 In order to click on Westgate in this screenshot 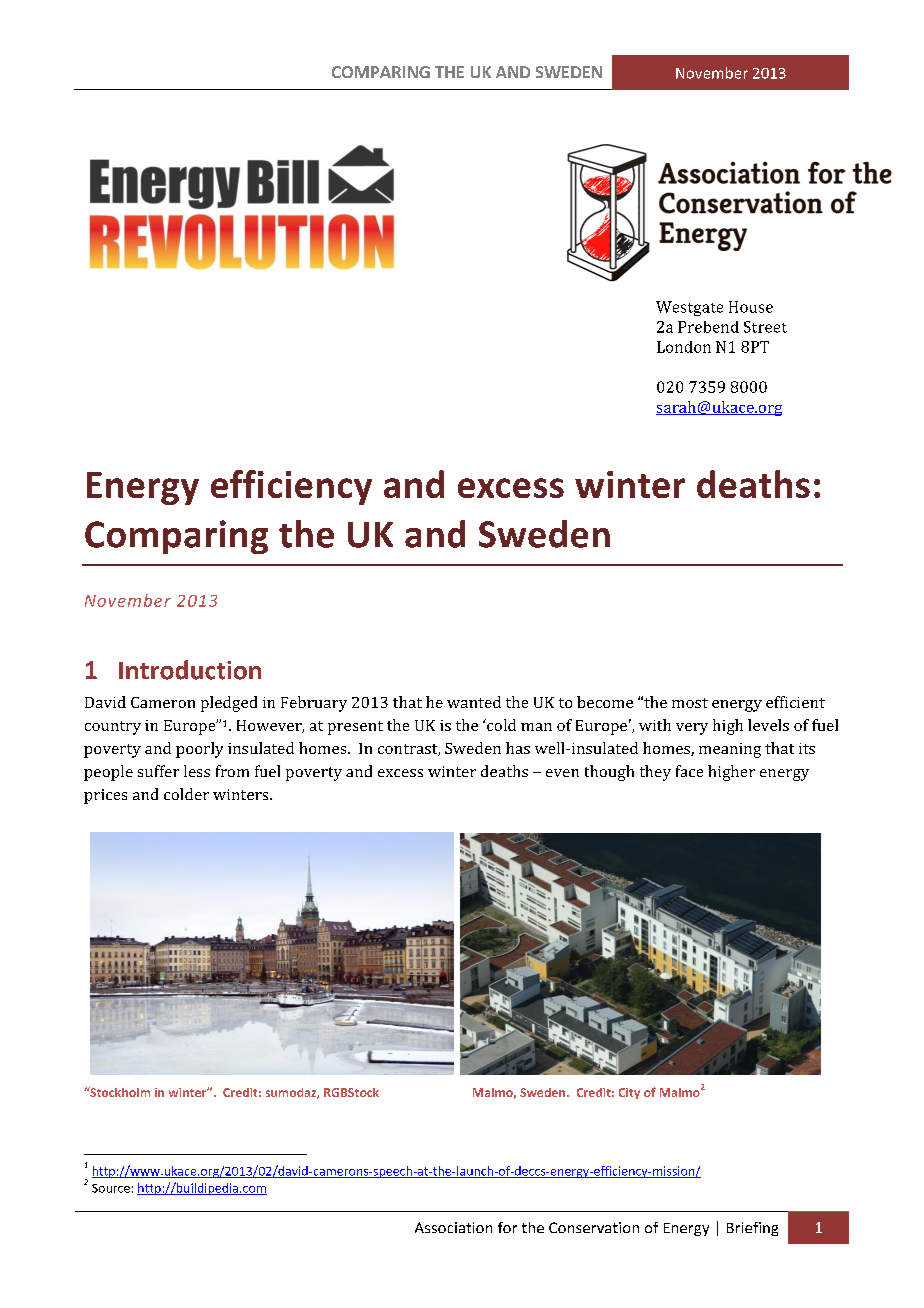, I will do `click(689, 308)`.
